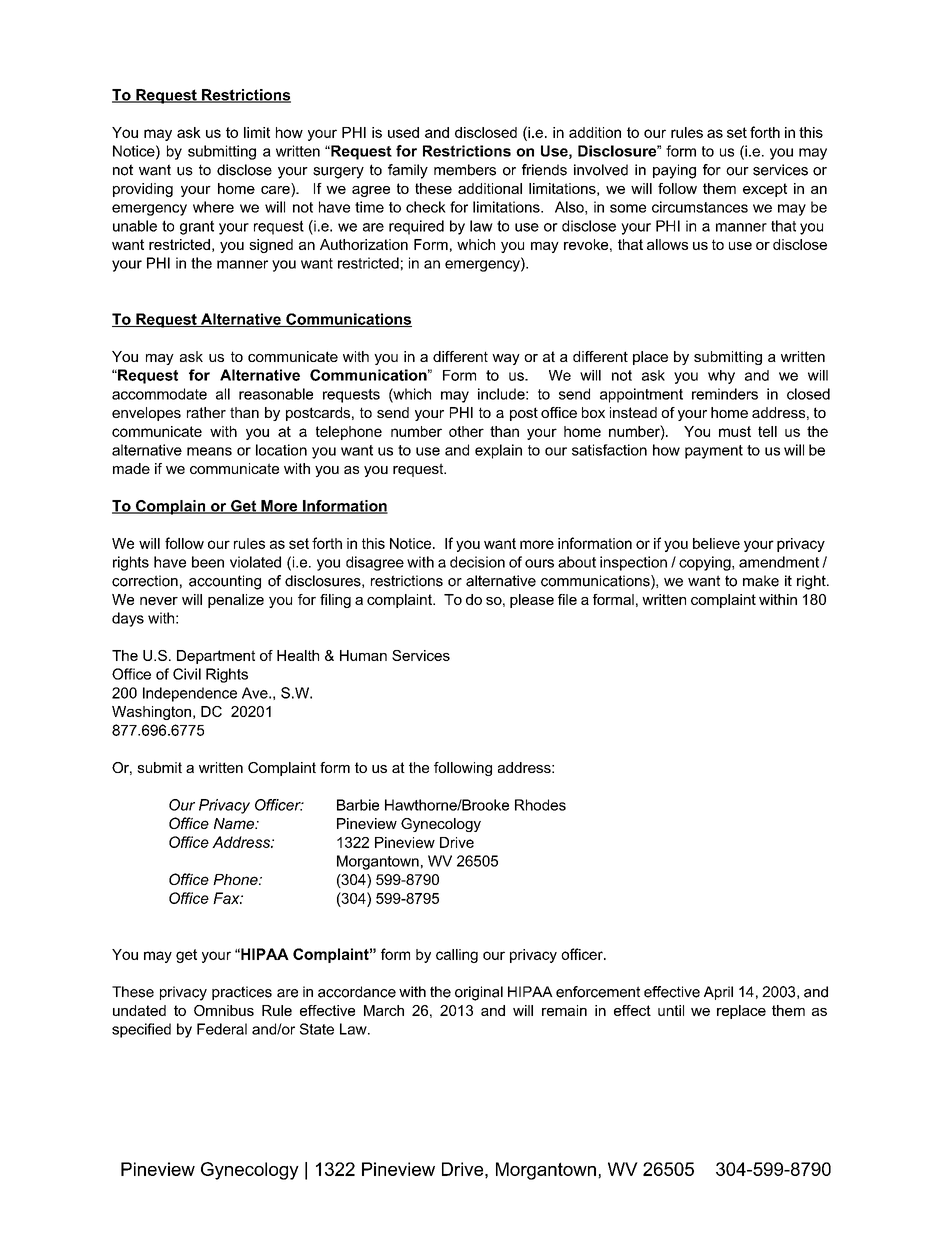 Image resolution: width=952 pixels, height=1233 pixels. I want to click on way, so click(506, 359).
